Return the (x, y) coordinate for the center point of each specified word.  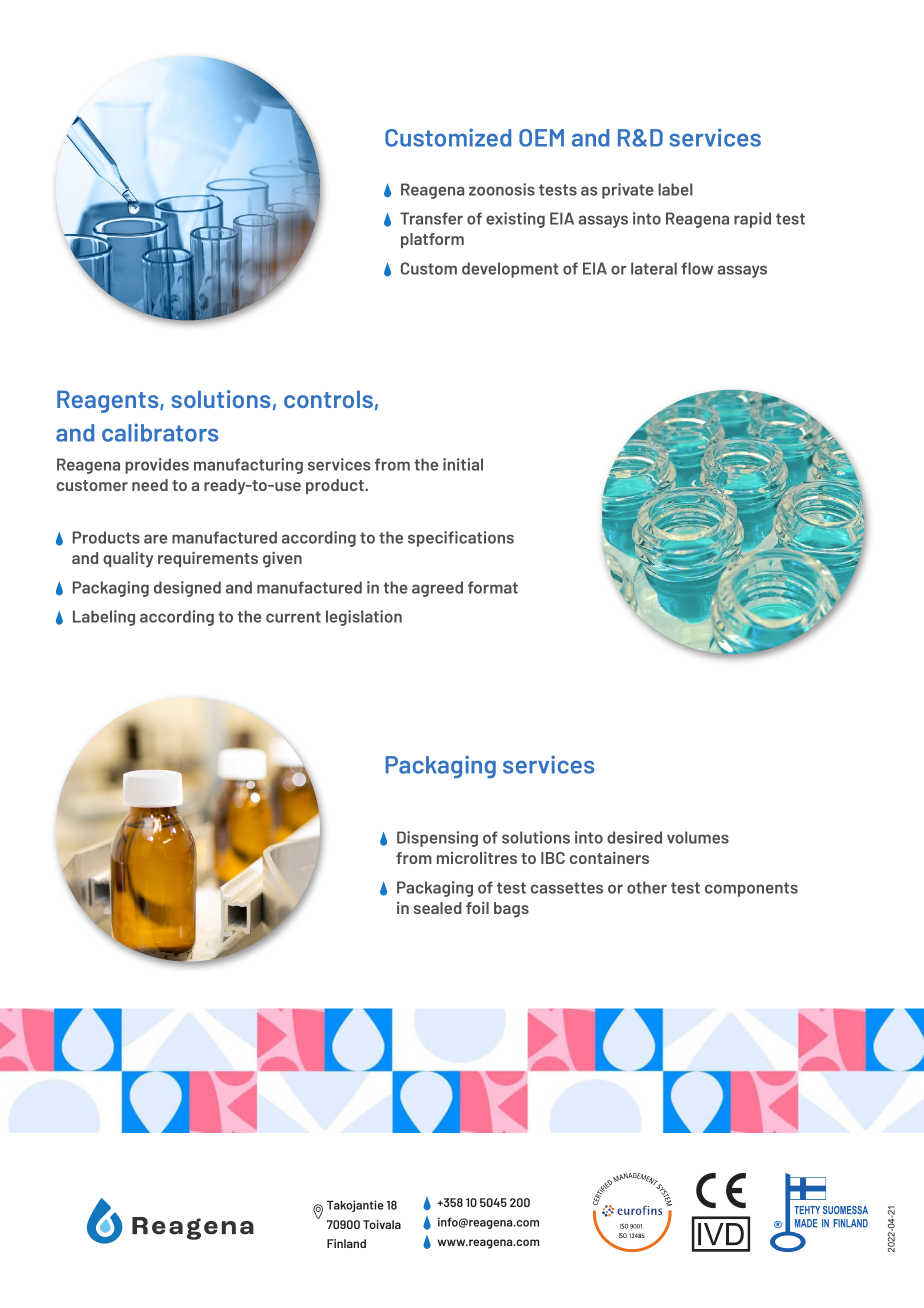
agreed (437, 589)
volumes (698, 837)
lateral (654, 268)
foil (477, 907)
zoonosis (502, 189)
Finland (346, 1243)
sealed (438, 908)
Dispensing (437, 839)
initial (463, 464)
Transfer (431, 218)
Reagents (109, 401)
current (293, 617)
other (647, 887)
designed (187, 589)
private (628, 191)
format (493, 587)
